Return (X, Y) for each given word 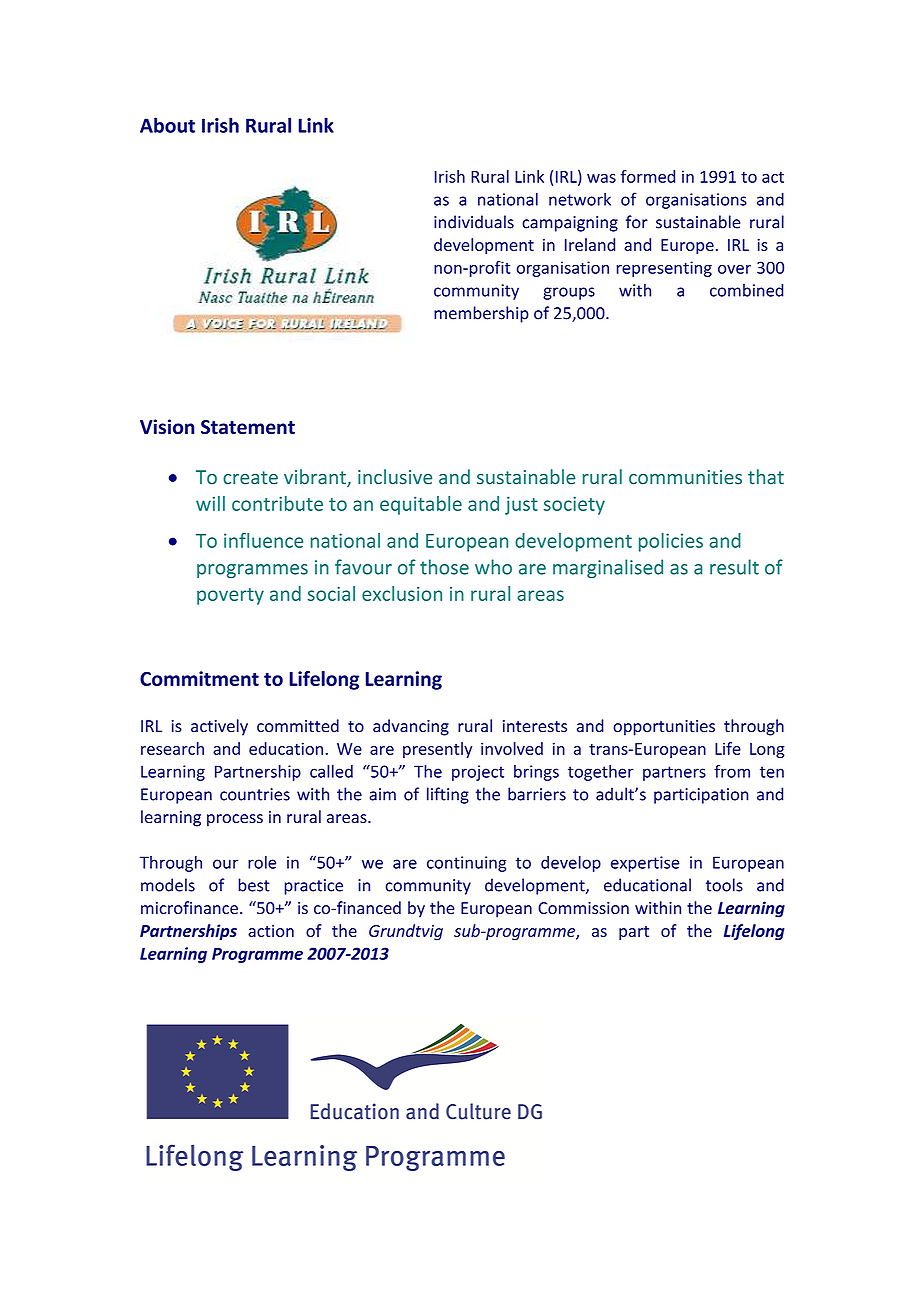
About (167, 125)
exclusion (402, 593)
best (254, 885)
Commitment (199, 678)
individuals (474, 222)
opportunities (664, 728)
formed (648, 176)
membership (481, 314)
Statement (248, 427)
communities (685, 477)
